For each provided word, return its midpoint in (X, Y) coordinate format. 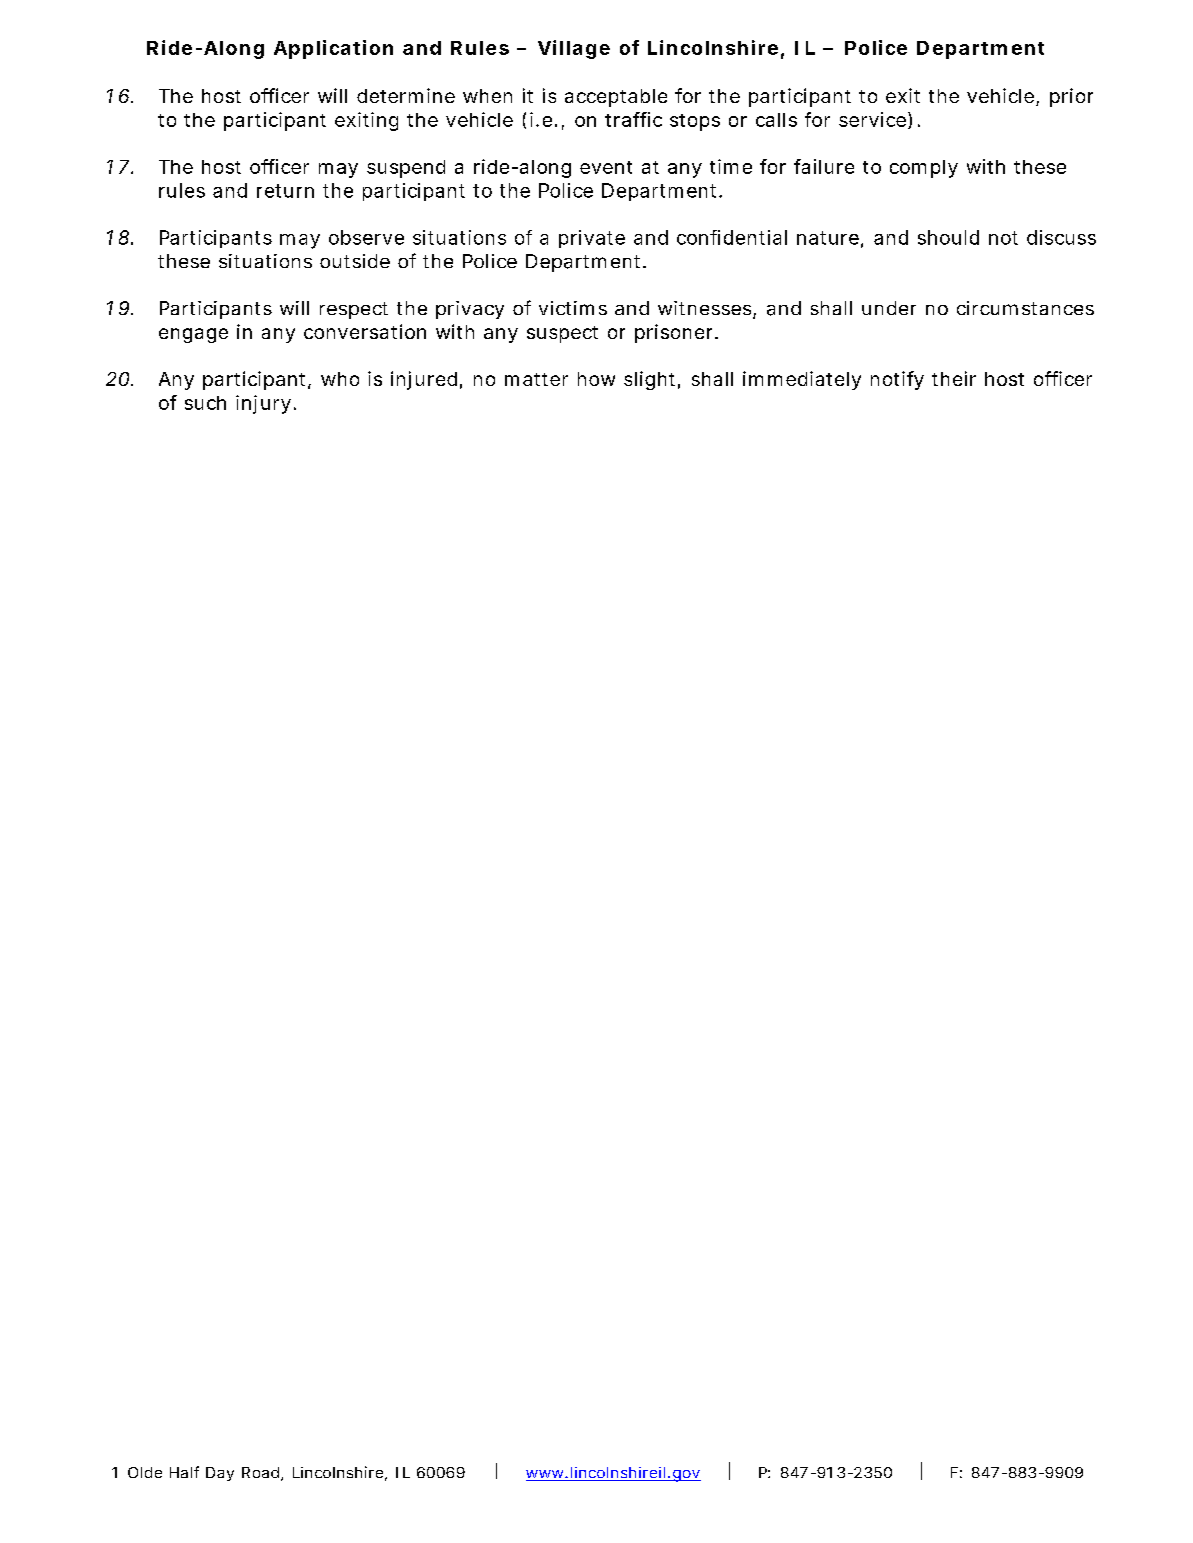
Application (333, 49)
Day (220, 1474)
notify (897, 380)
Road (262, 1474)
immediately (802, 380)
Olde (145, 1472)
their (954, 378)
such (205, 403)
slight (652, 380)
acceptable (616, 98)
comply (924, 169)
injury (266, 404)
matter (536, 379)
